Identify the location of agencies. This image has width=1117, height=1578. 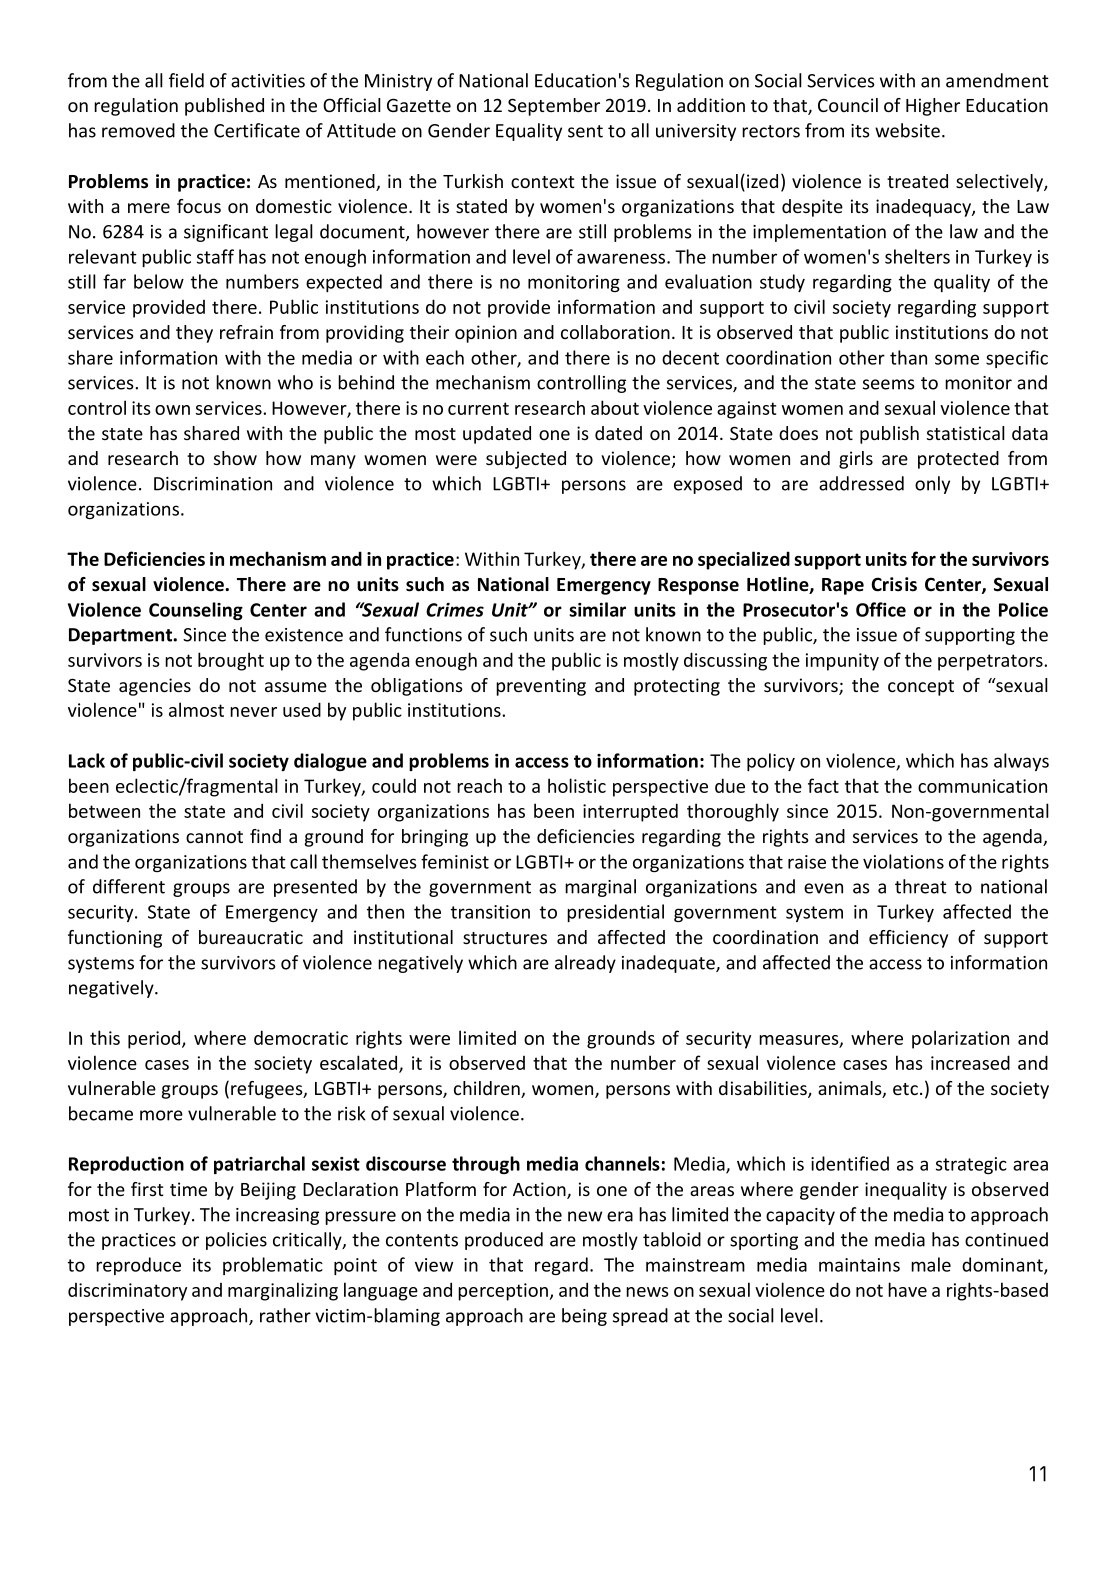
(155, 687).
